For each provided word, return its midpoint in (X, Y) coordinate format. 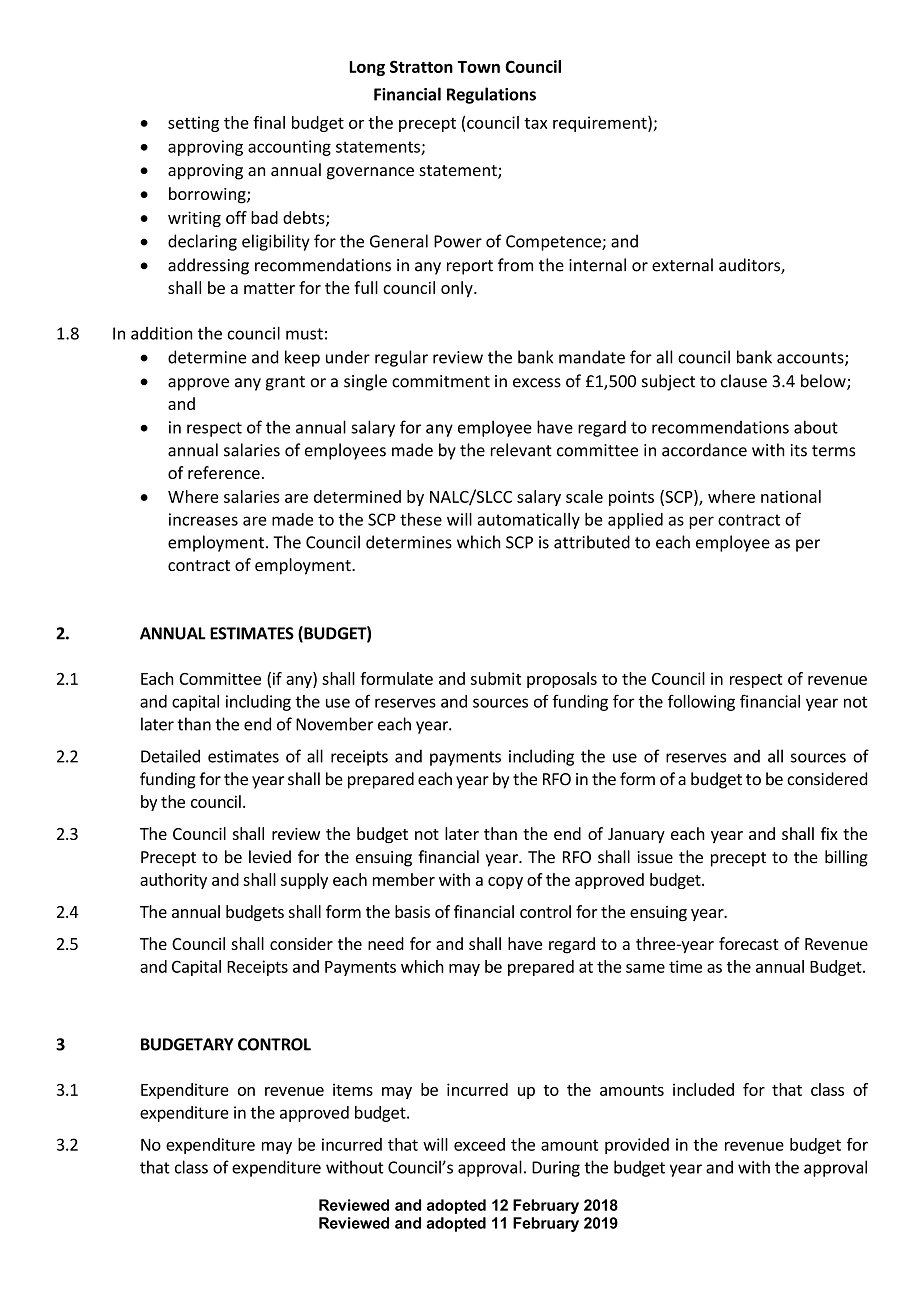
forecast (749, 943)
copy (505, 883)
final (269, 122)
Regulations (491, 95)
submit (496, 678)
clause (744, 381)
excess (537, 383)
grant (285, 383)
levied (270, 857)
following (701, 702)
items (353, 1089)
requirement (601, 124)
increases (203, 519)
